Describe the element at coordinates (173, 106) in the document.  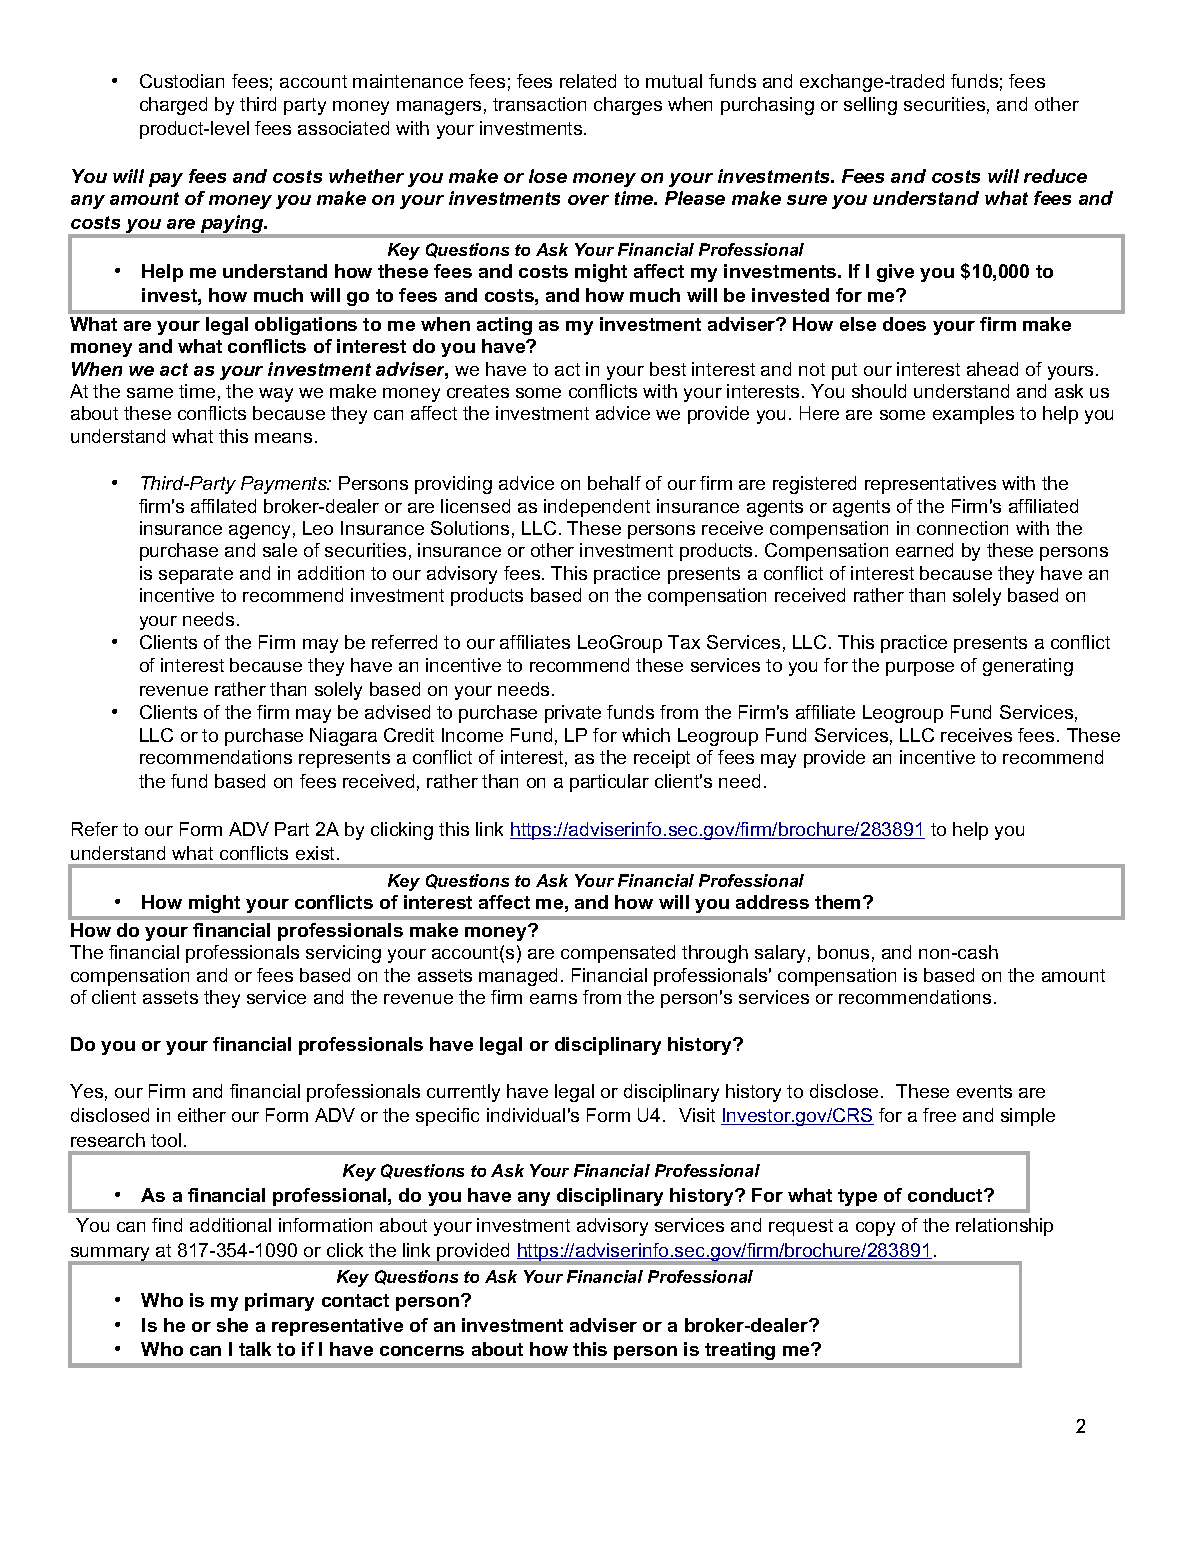
I see `charged` at that location.
